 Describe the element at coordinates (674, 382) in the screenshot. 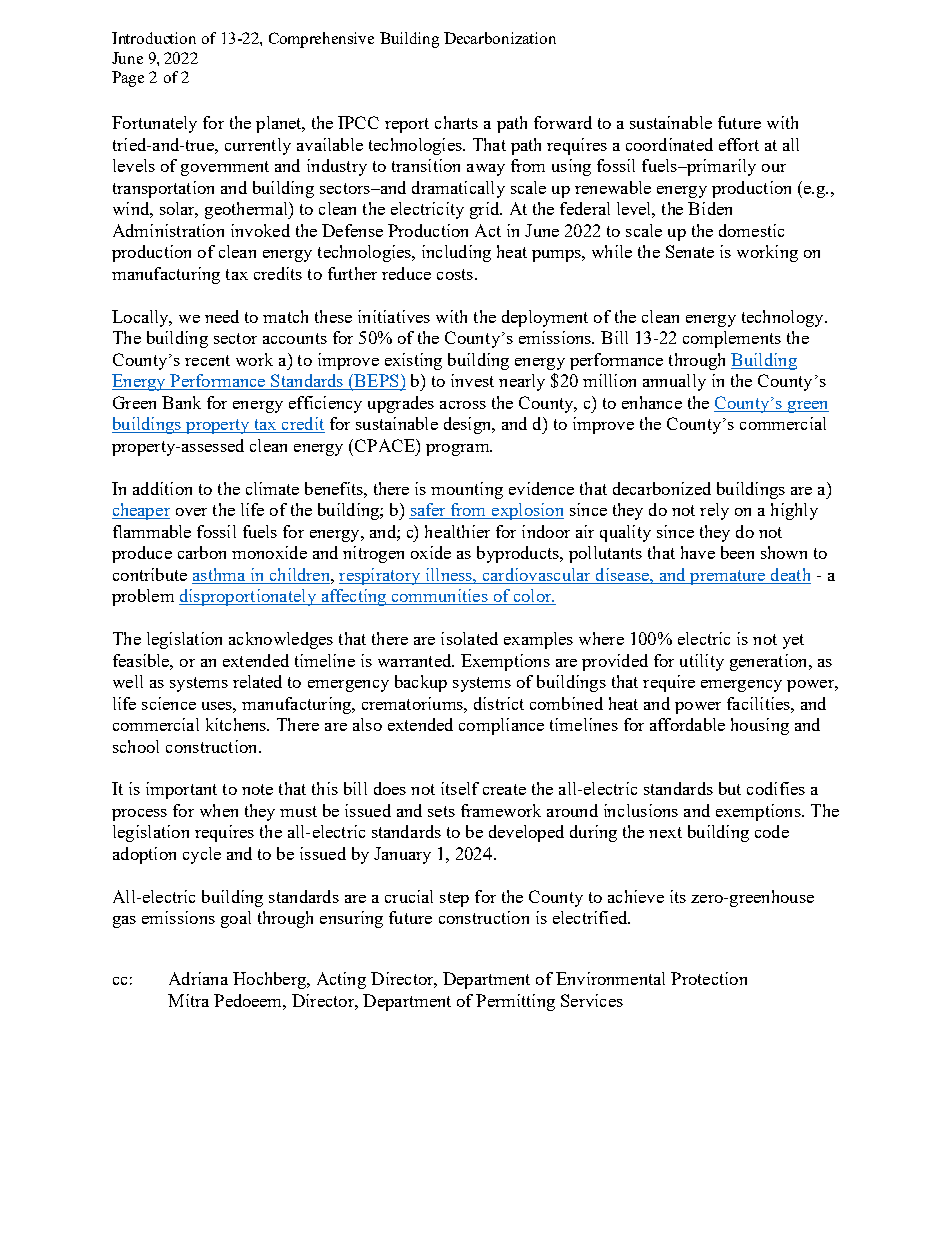

I see `annually` at that location.
